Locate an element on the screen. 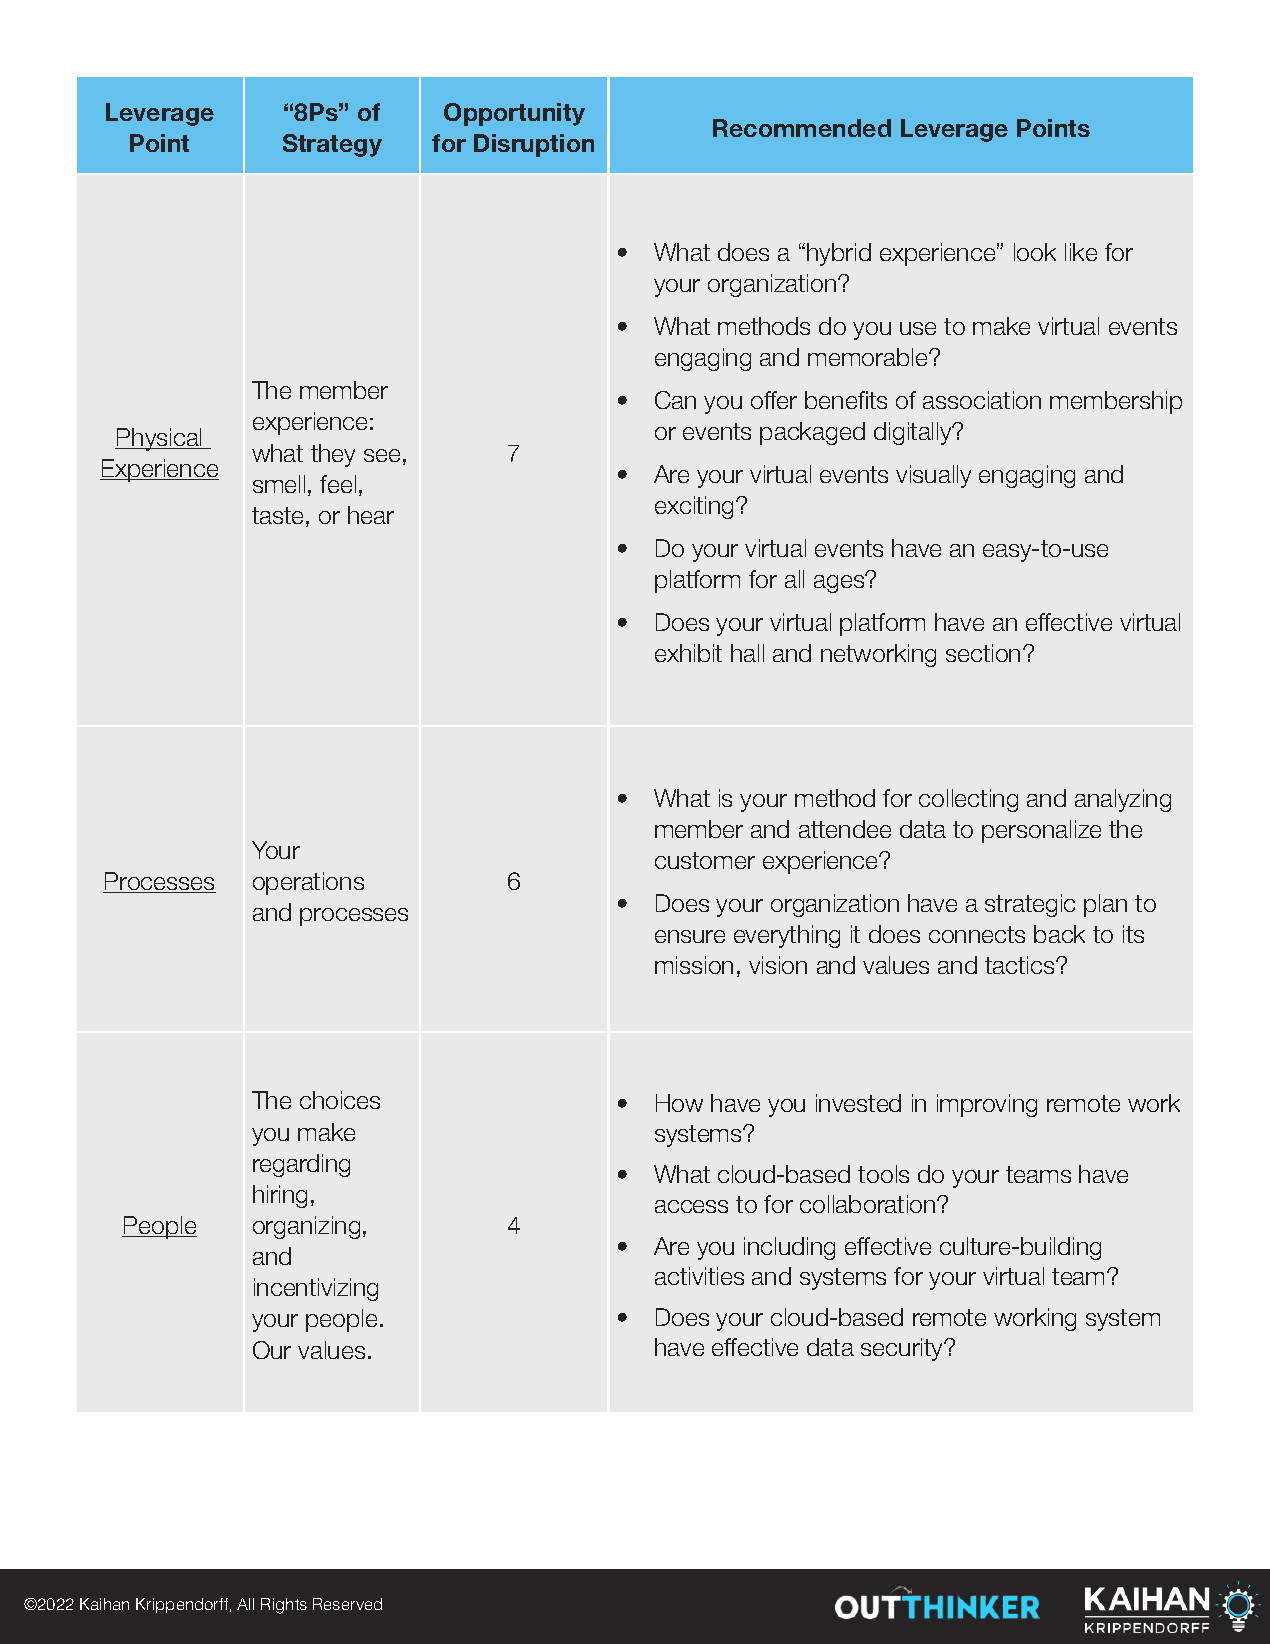 The height and width of the screenshot is (1644, 1270). How is located at coordinates (679, 1103).
